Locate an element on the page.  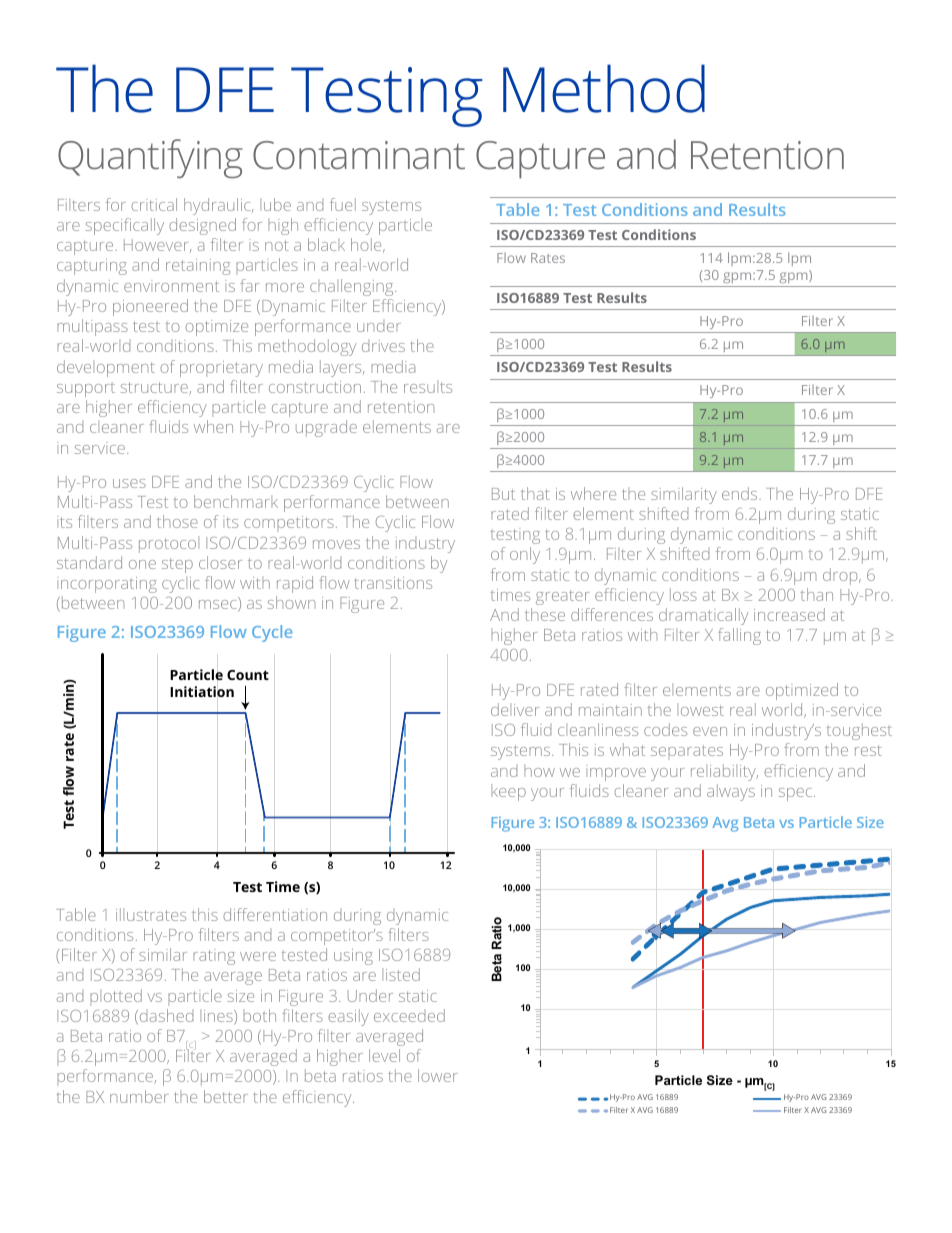
fuel is located at coordinates (343, 204).
